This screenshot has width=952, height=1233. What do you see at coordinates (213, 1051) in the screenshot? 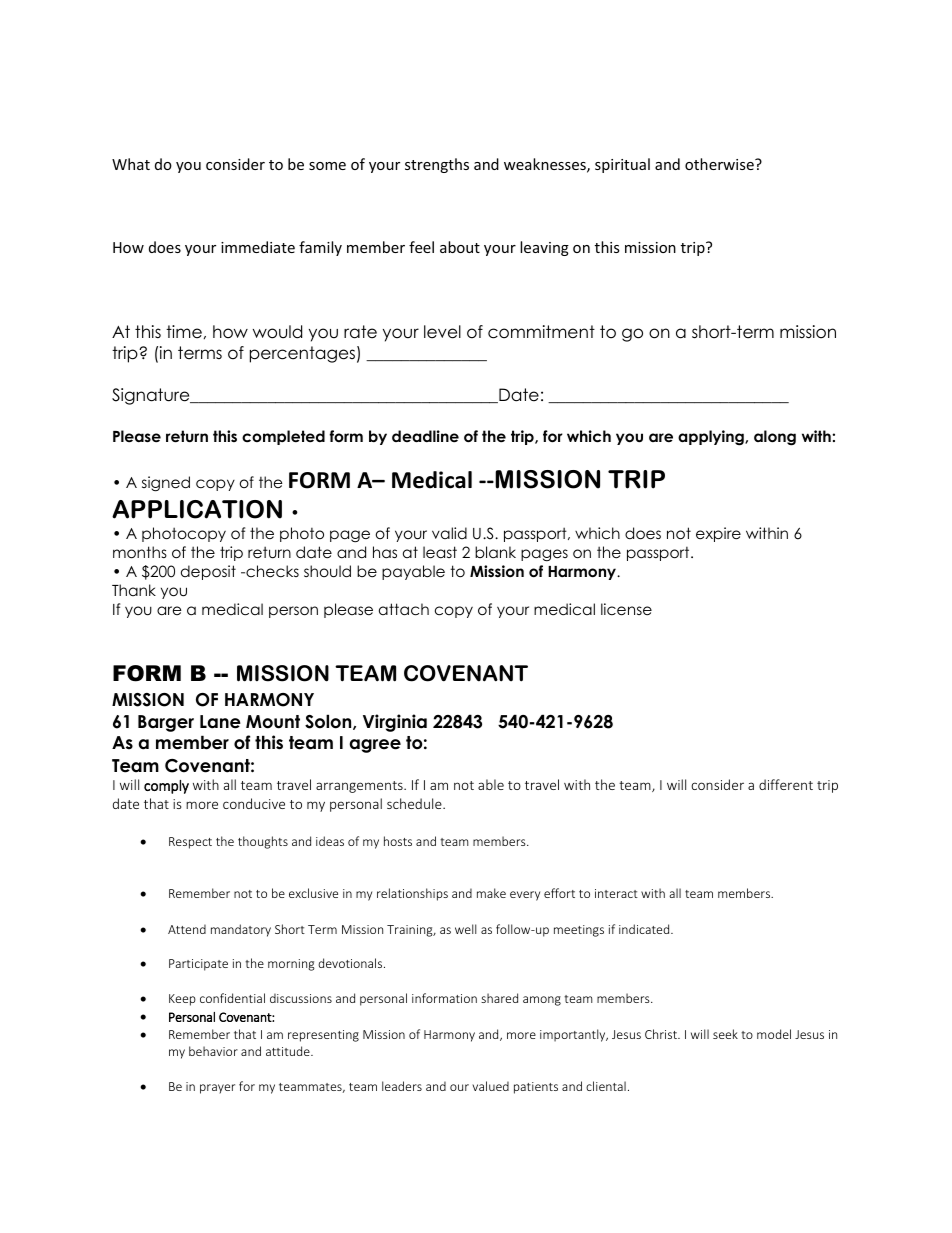
I see `behavior` at bounding box center [213, 1051].
